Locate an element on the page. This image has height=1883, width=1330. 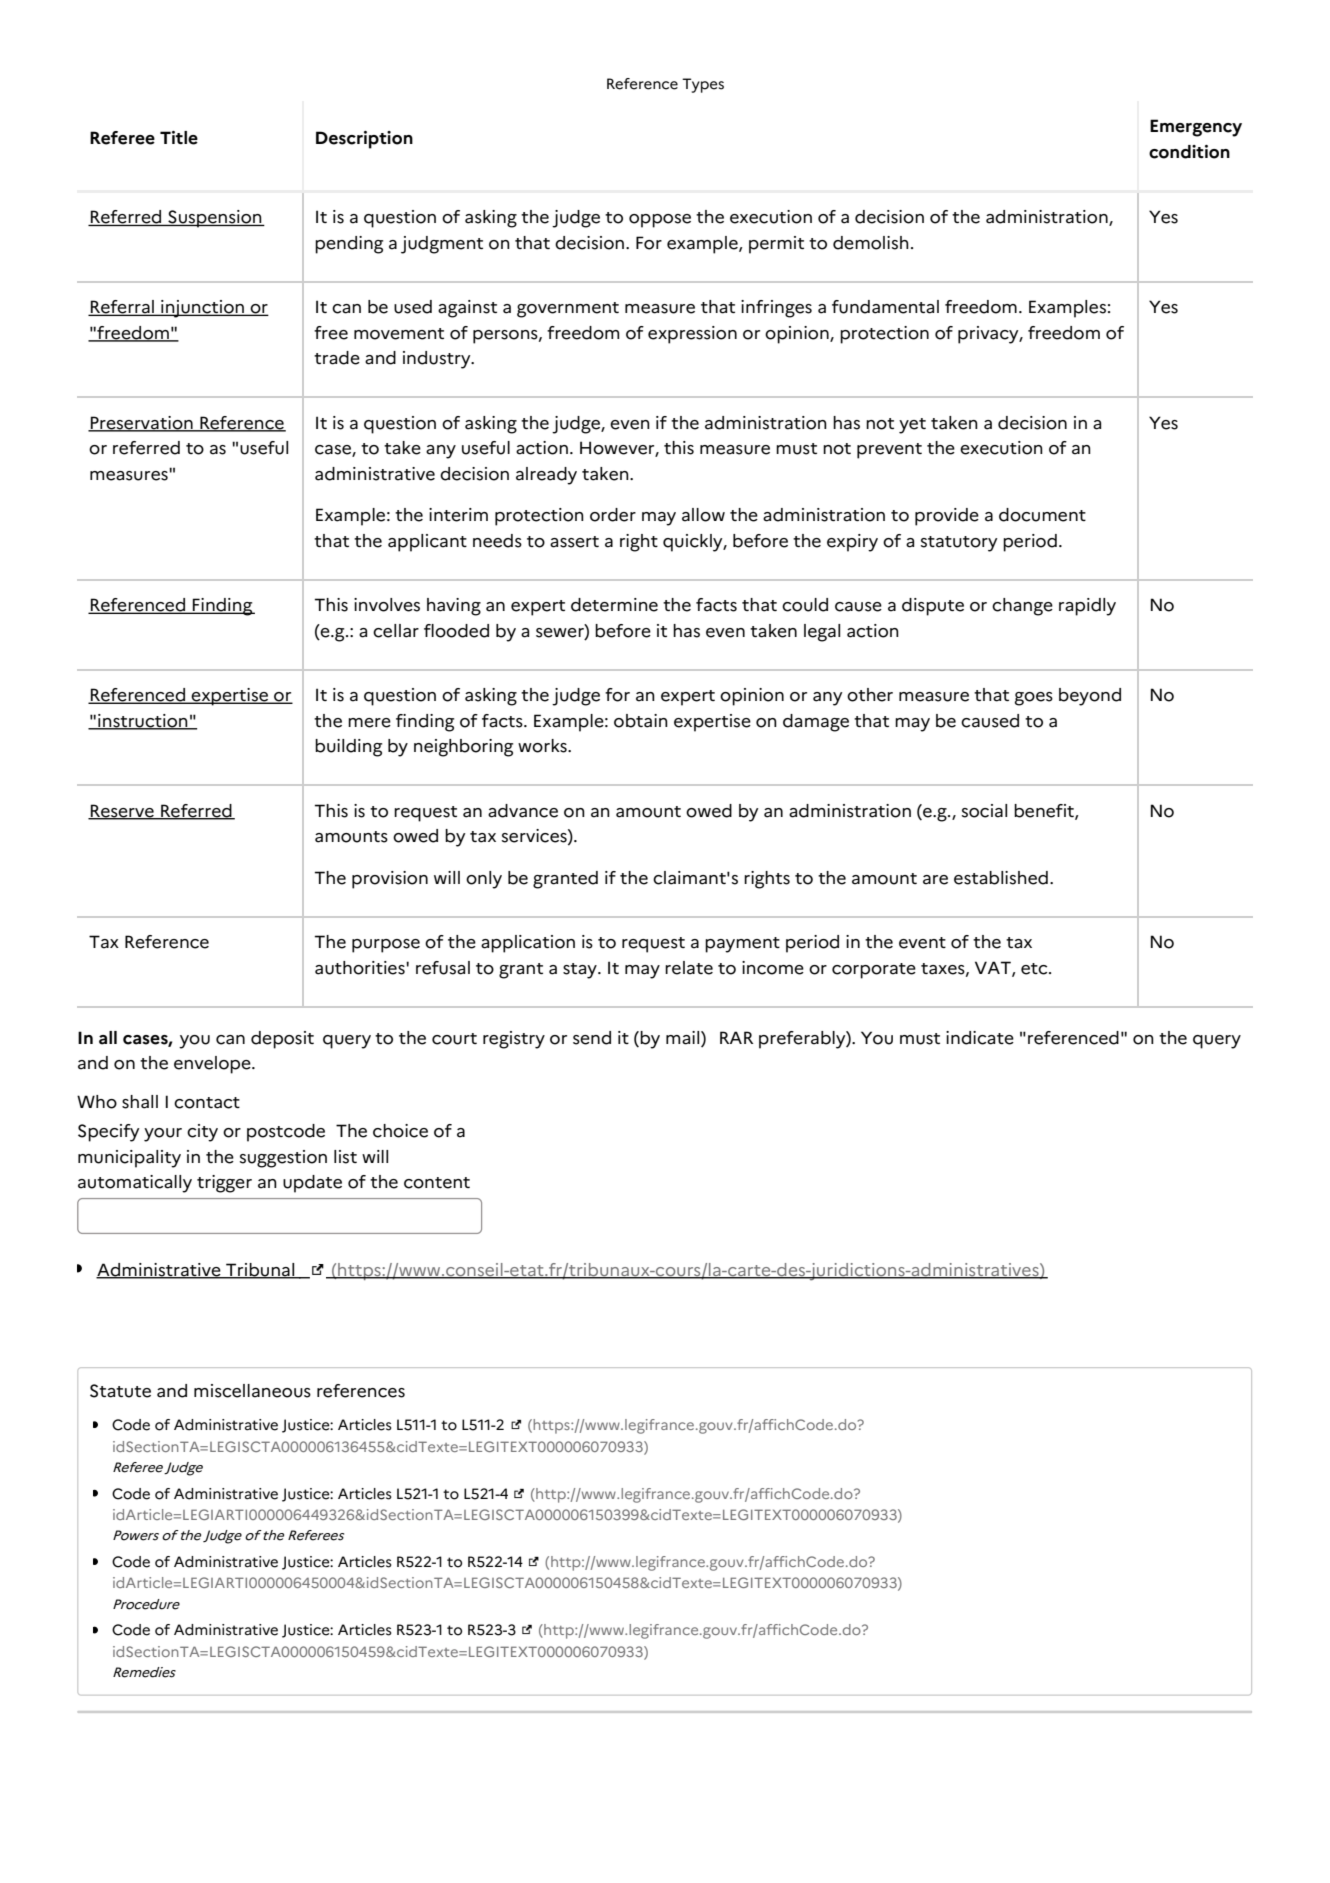
obtain is located at coordinates (641, 721).
